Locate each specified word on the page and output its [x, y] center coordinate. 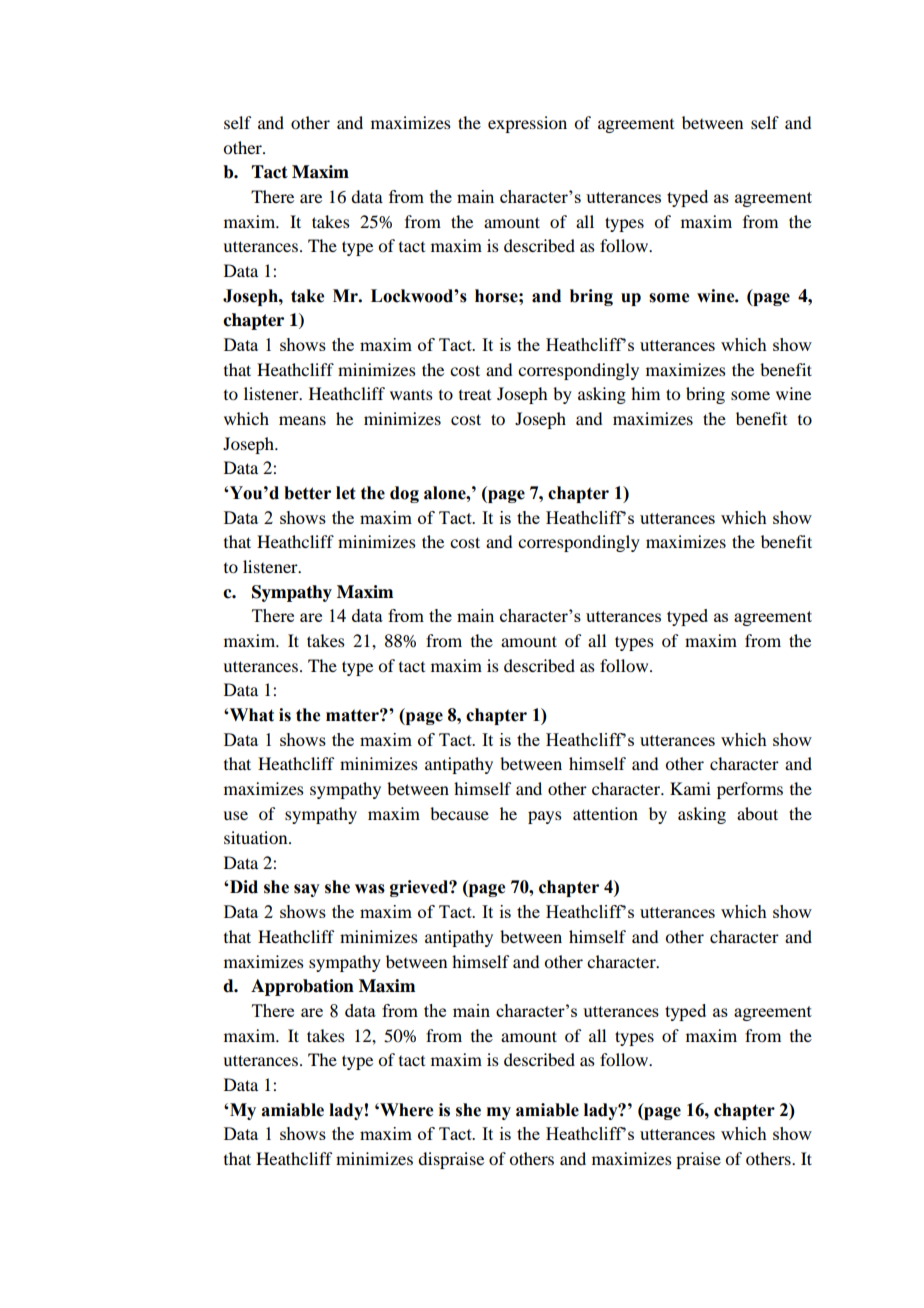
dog [404, 494]
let [345, 493]
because [459, 813]
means [302, 420]
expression [527, 124]
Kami [690, 788]
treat [475, 395]
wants [411, 395]
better [307, 493]
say [307, 890]
